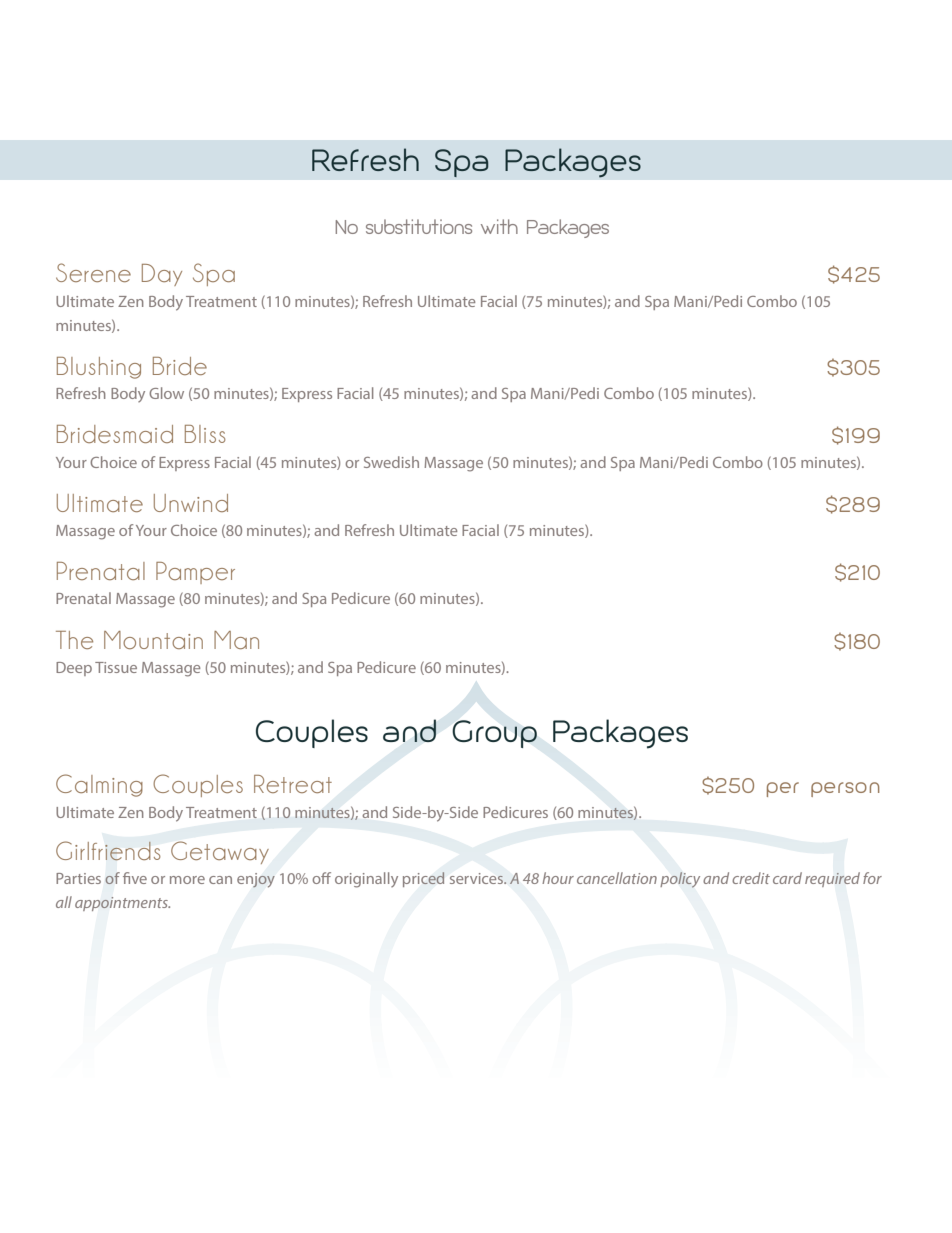  What do you see at coordinates (187, 880) in the screenshot?
I see `more` at bounding box center [187, 880].
